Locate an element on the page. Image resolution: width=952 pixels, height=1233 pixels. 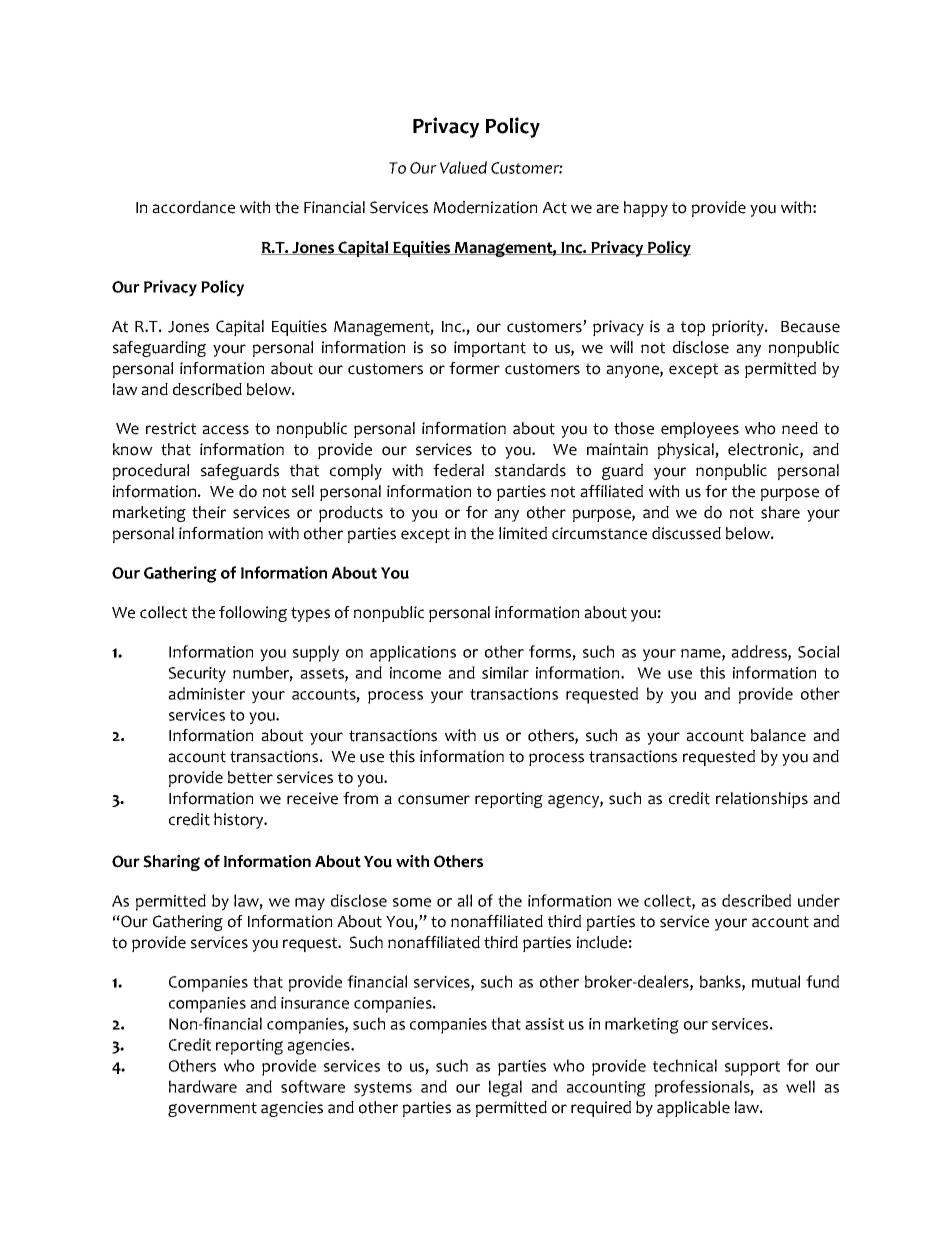
administer is located at coordinates (206, 693).
